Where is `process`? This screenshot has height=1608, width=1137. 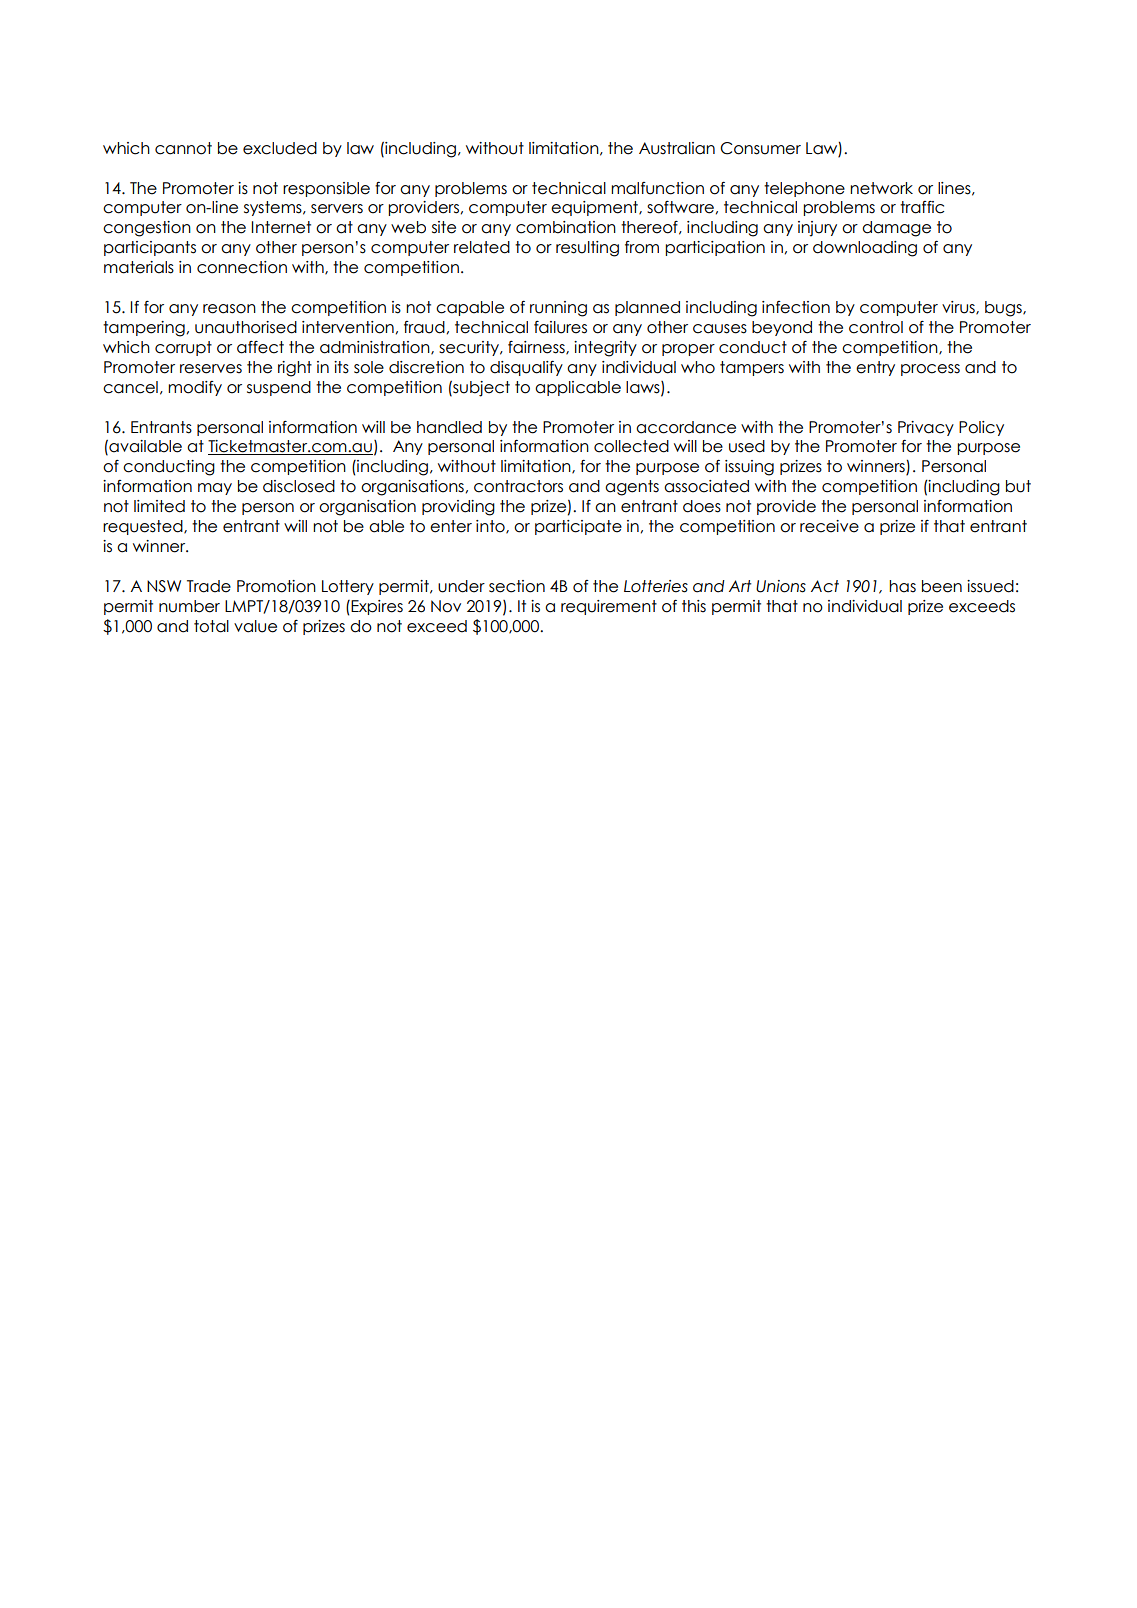 process is located at coordinates (930, 370).
